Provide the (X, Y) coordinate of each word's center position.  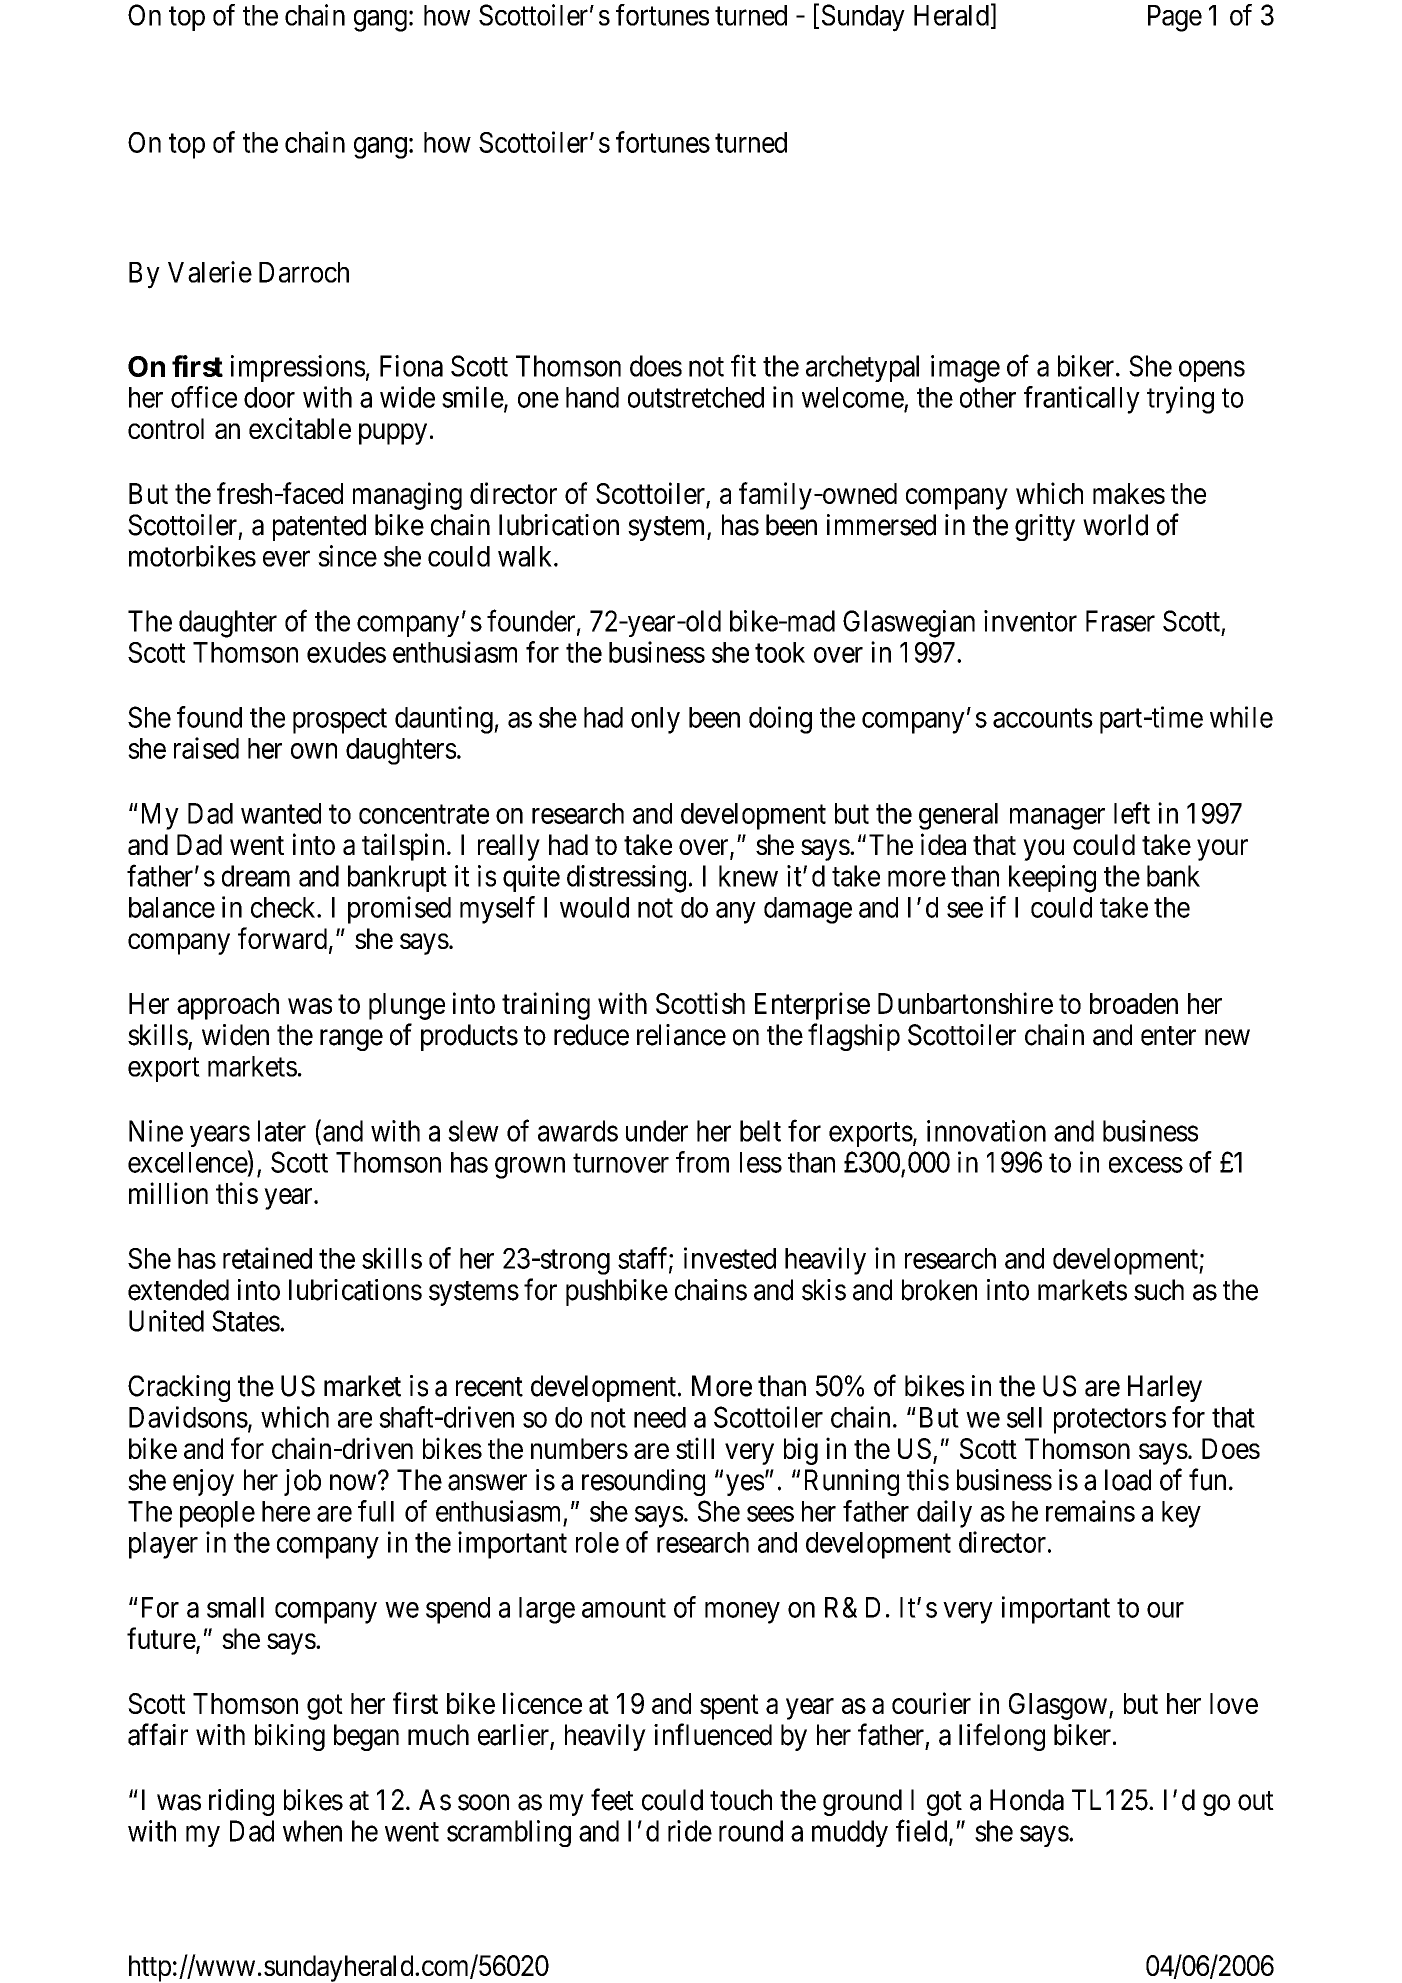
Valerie (210, 272)
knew (748, 876)
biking (290, 1737)
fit (743, 366)
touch (741, 1800)
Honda (1027, 1800)
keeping (1052, 879)
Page (1175, 18)
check (284, 907)
